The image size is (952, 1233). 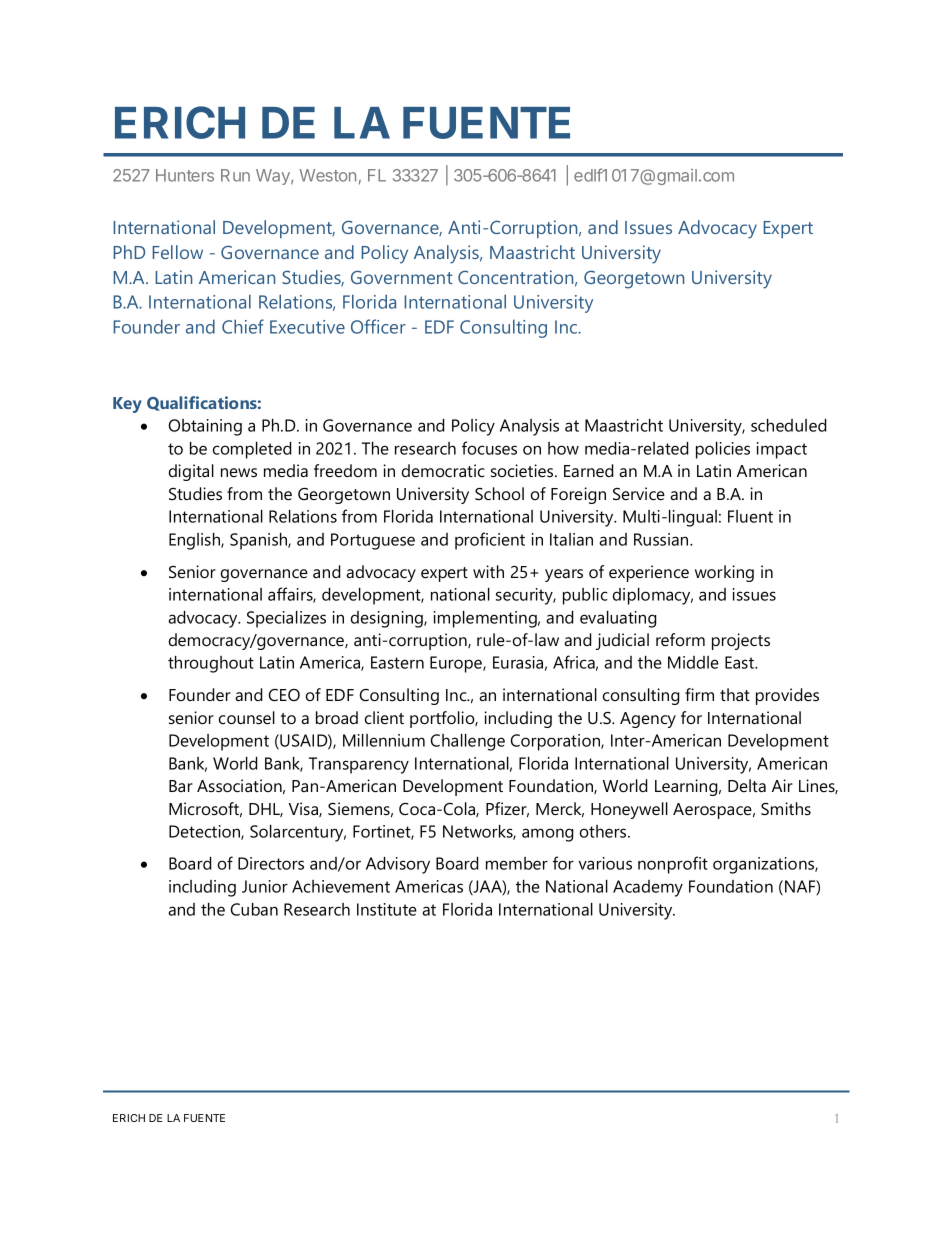 What do you see at coordinates (327, 175) in the screenshot?
I see `Weston` at bounding box center [327, 175].
